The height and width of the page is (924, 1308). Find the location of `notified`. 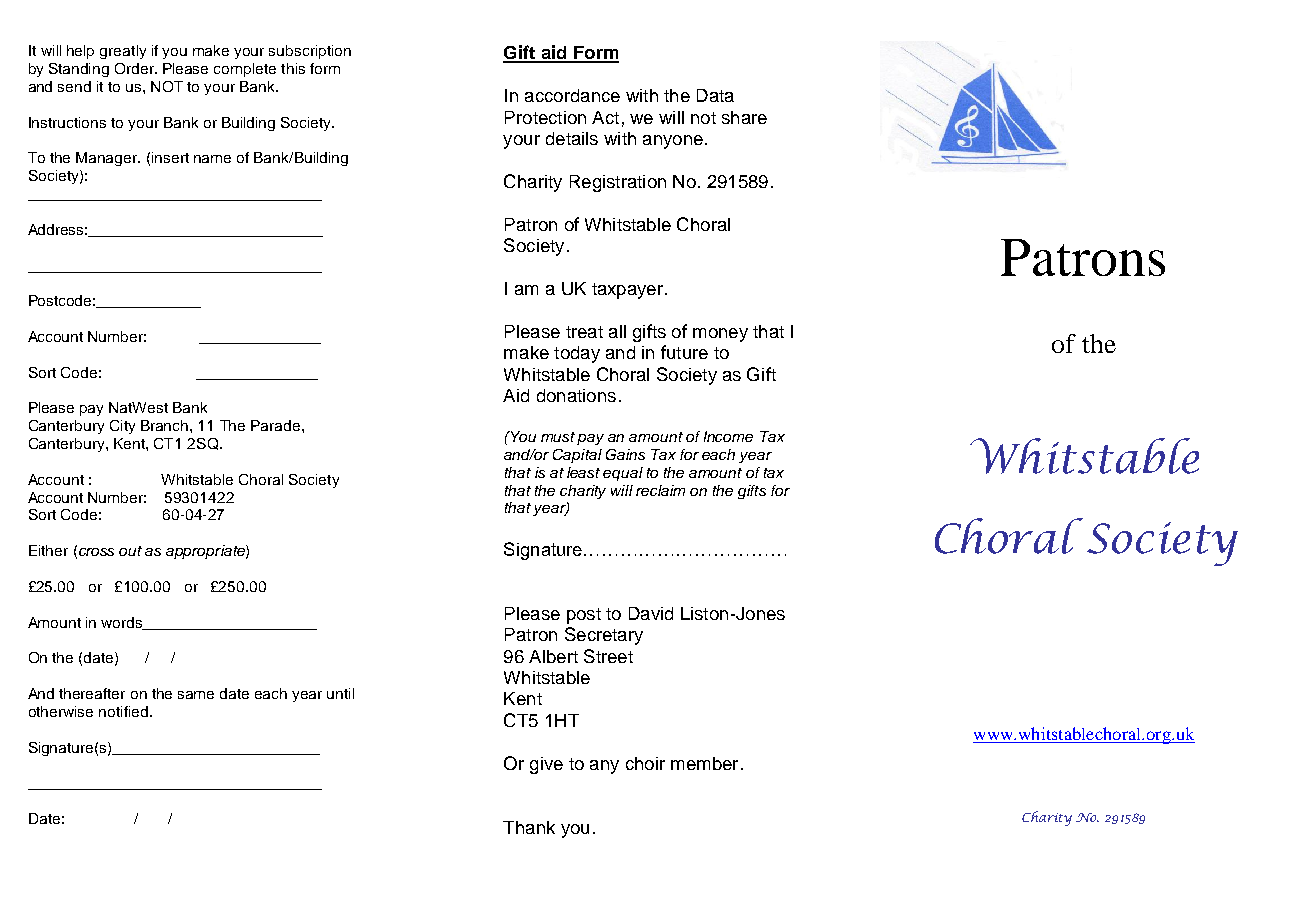

notified is located at coordinates (123, 711).
